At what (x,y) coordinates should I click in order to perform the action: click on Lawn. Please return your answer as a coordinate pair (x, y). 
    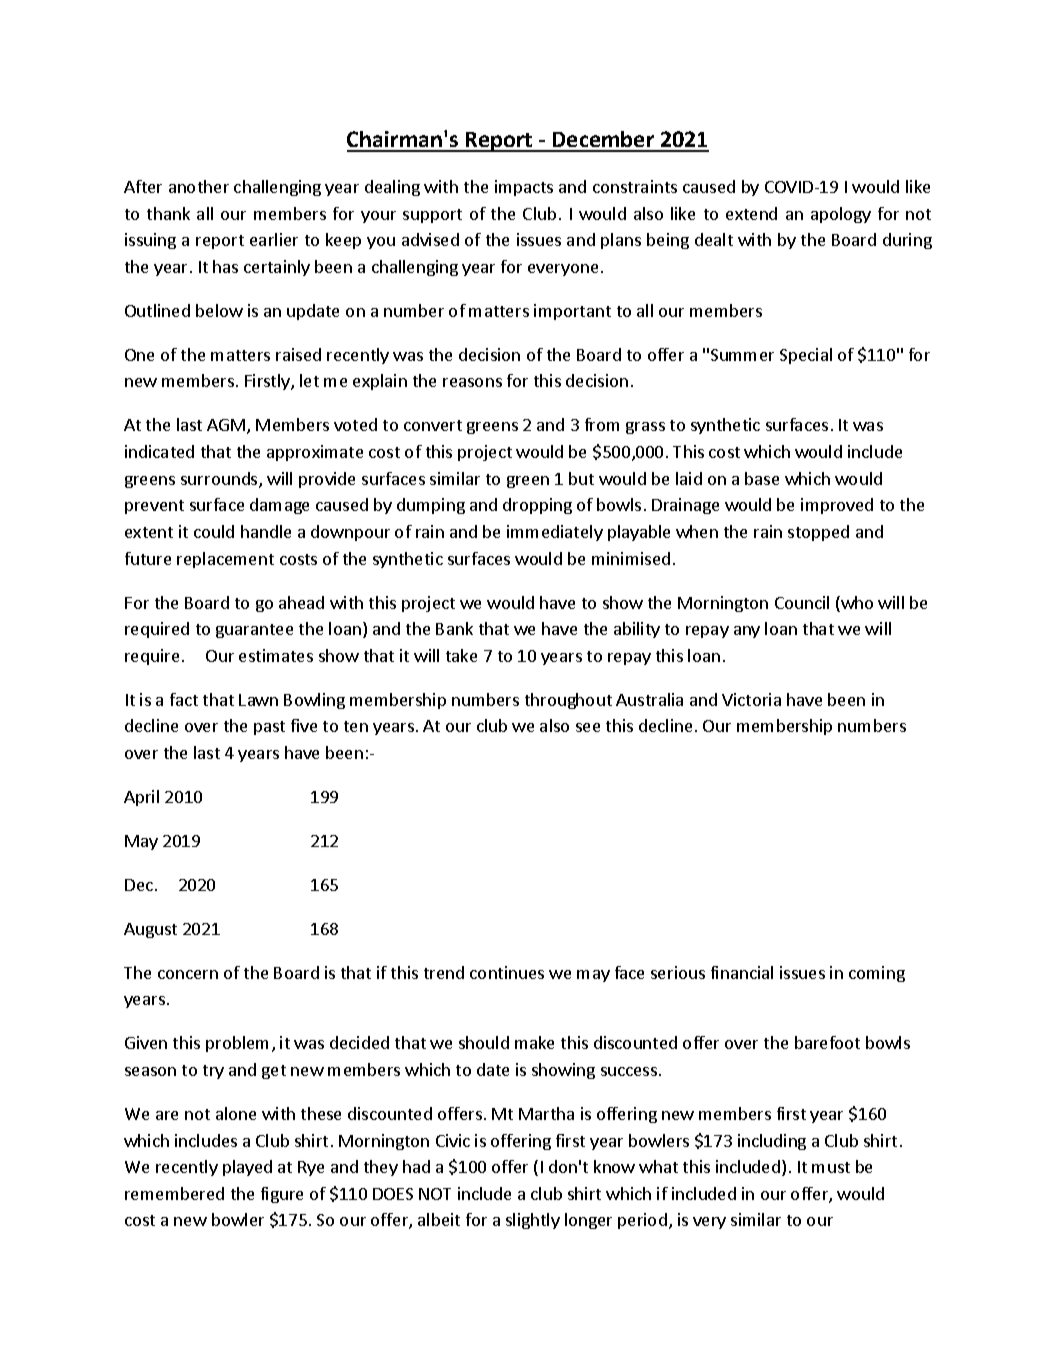
    Looking at the image, I should click on (258, 700).
